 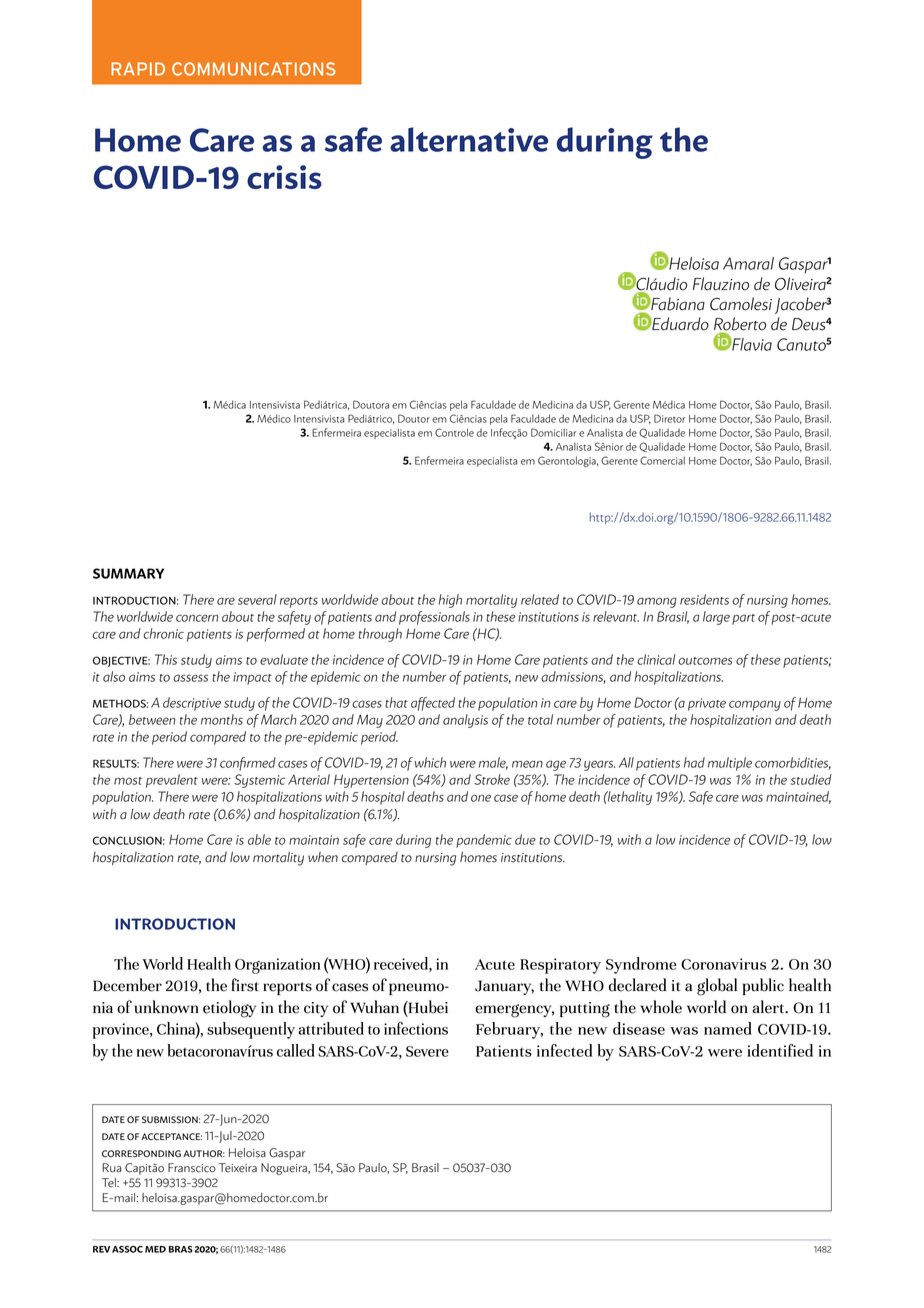 I want to click on Respiratory, so click(x=560, y=966).
